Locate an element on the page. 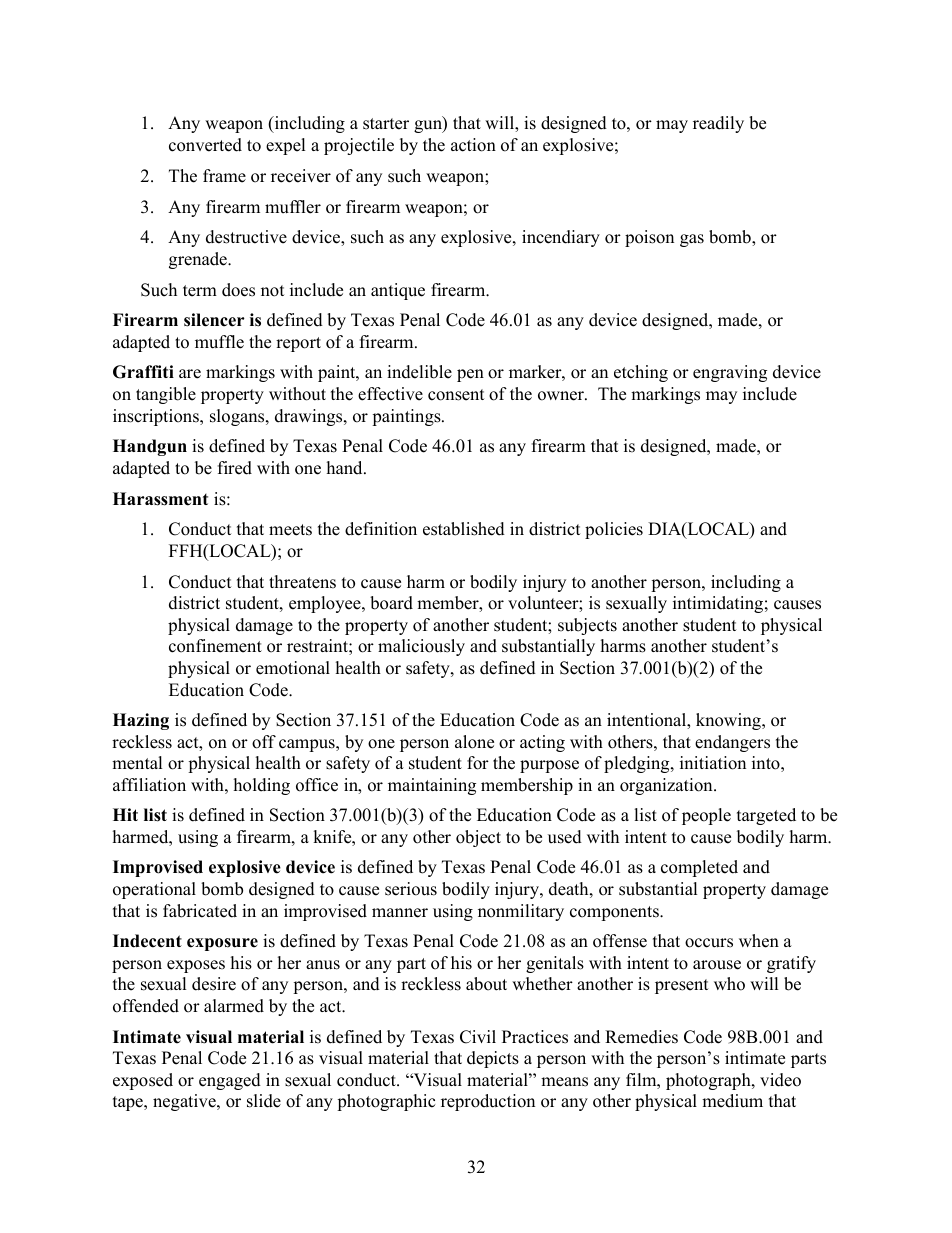 The height and width of the page is (1233, 952). Harassment is located at coordinates (160, 499).
